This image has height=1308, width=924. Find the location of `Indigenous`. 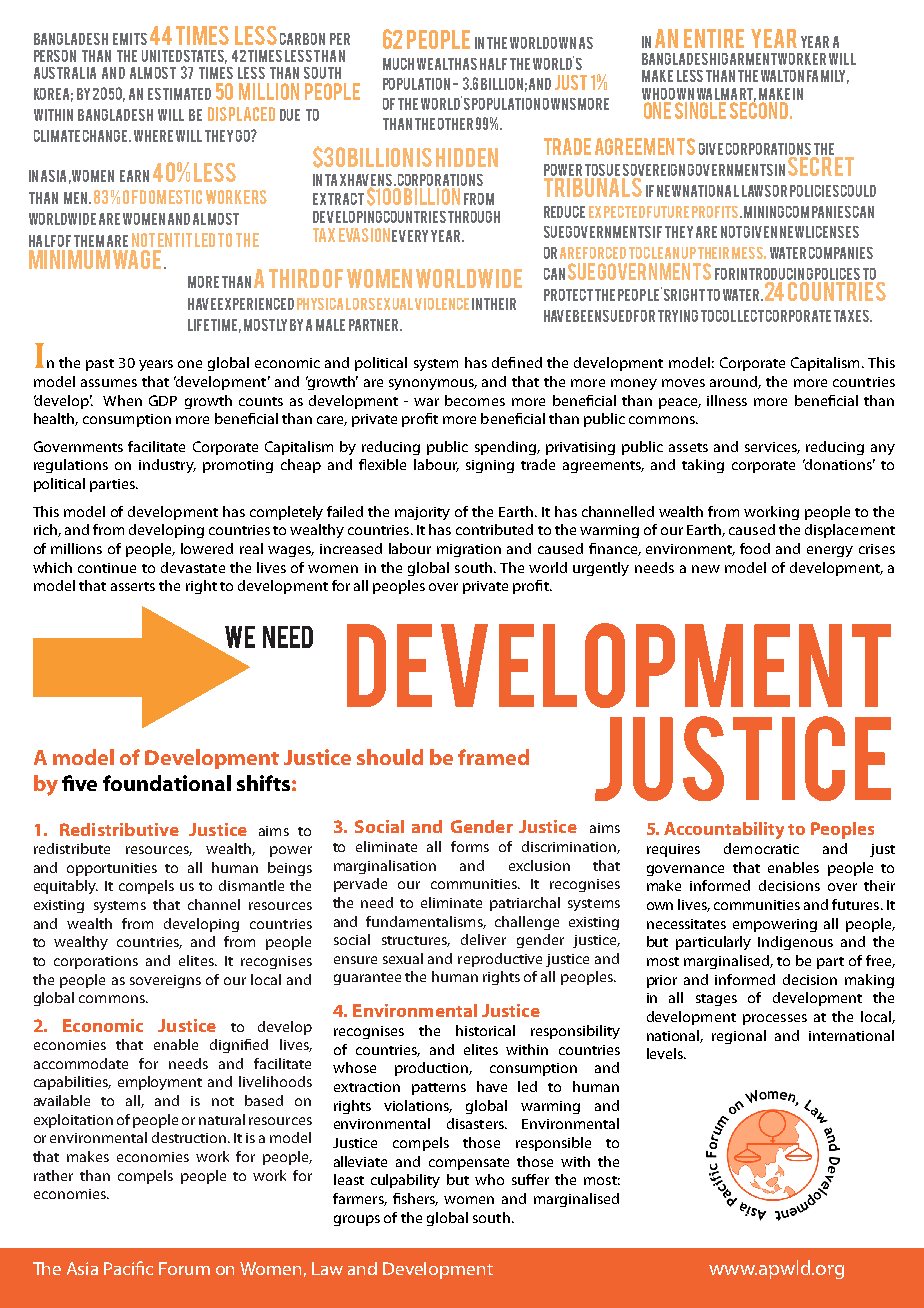

Indigenous is located at coordinates (795, 943).
